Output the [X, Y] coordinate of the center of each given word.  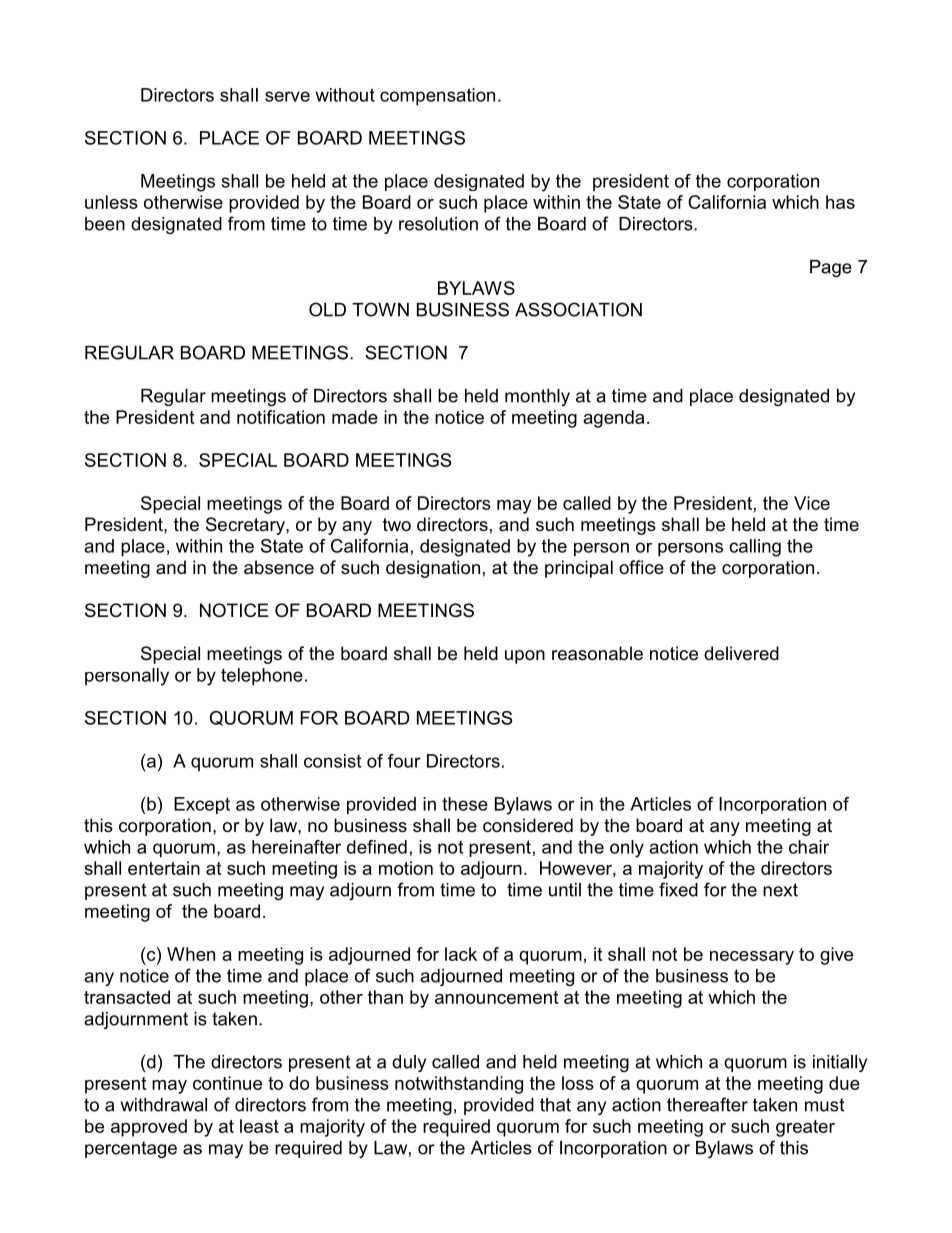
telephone [262, 677]
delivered [741, 653]
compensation [437, 97]
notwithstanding [459, 1085]
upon [525, 657]
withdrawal [164, 1105]
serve [287, 96]
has [840, 202]
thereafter [707, 1104]
